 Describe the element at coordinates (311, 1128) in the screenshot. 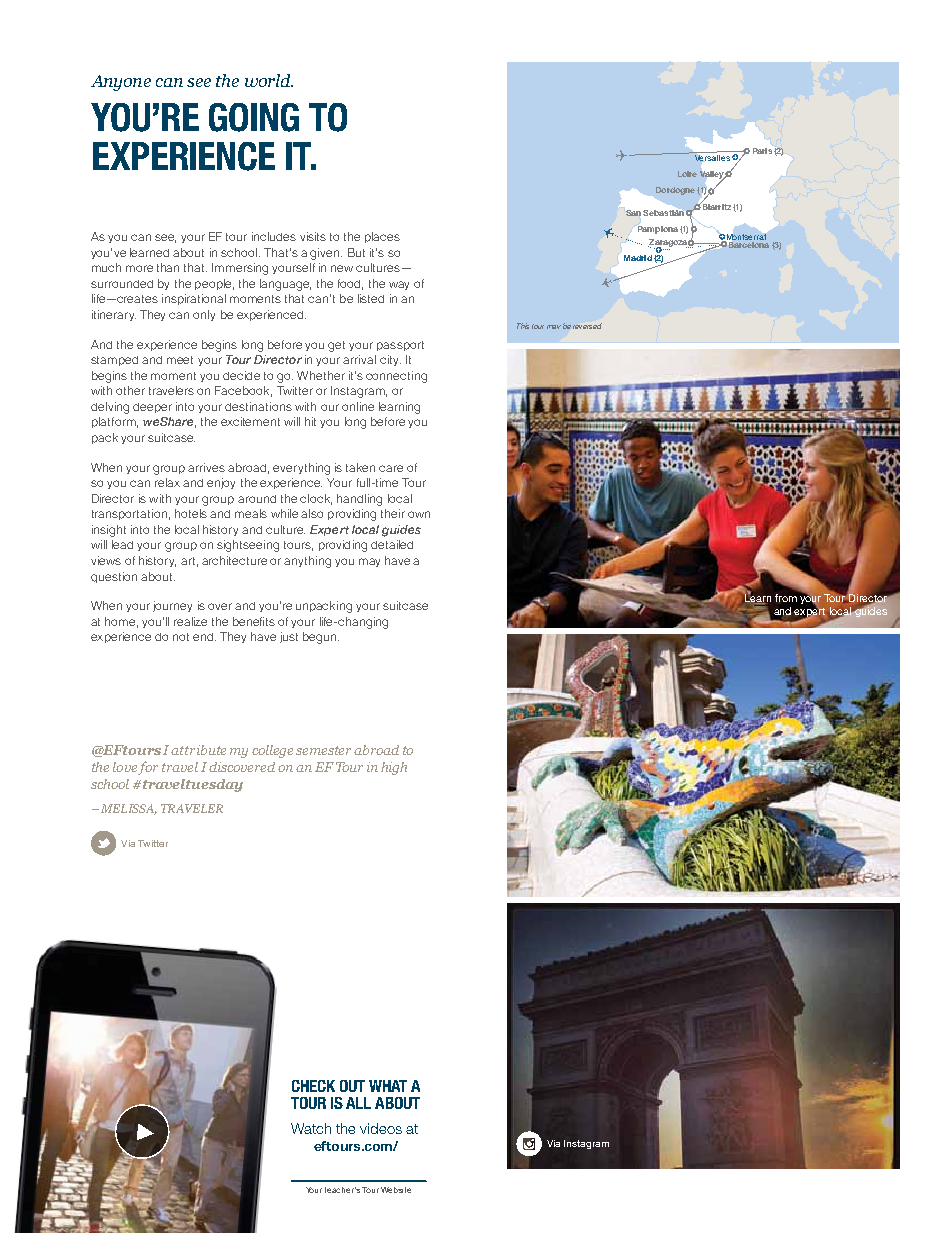

I see `Watch` at that location.
